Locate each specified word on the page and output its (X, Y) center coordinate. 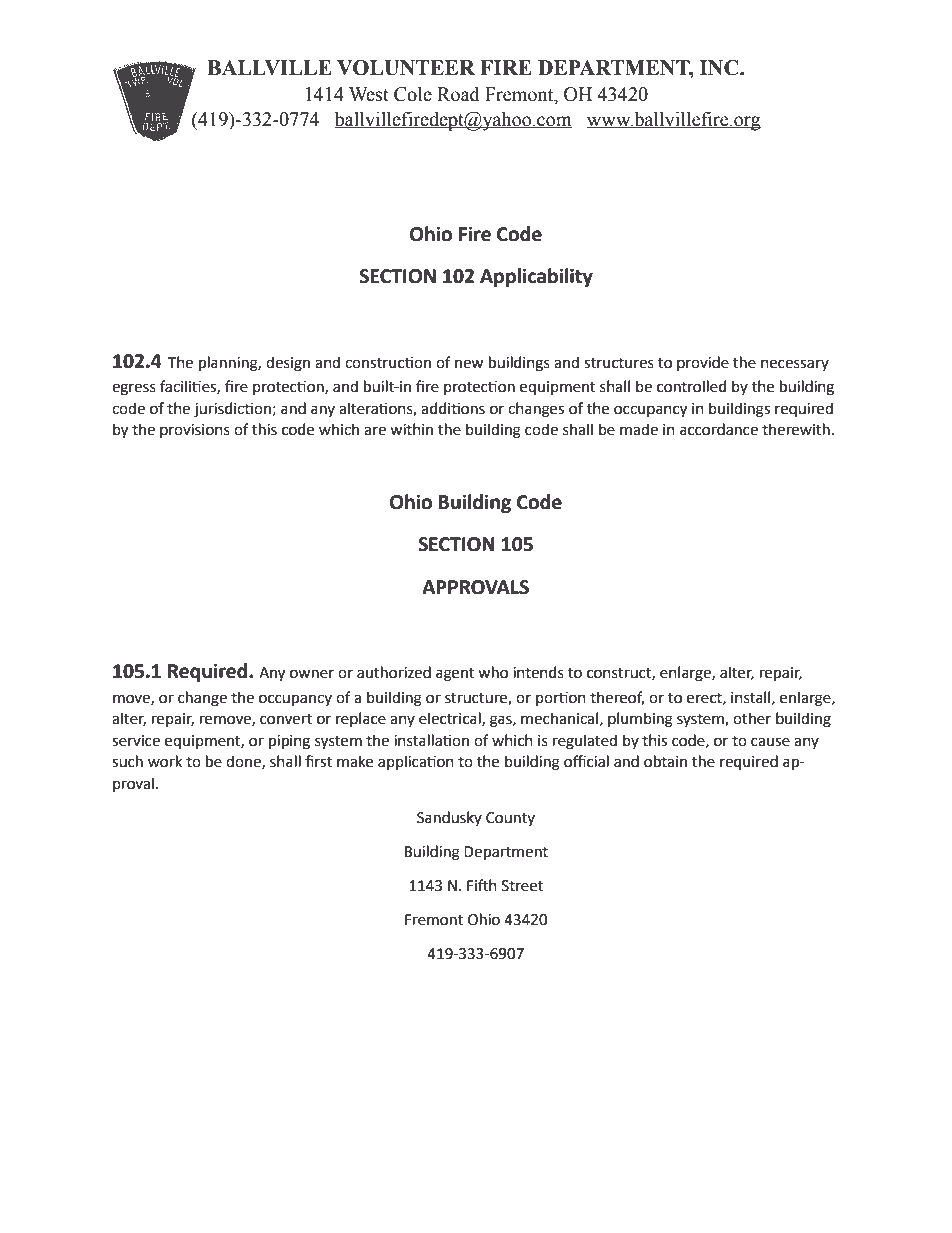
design (288, 364)
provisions (195, 431)
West (369, 94)
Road (458, 94)
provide (703, 363)
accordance (719, 429)
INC (720, 68)
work (165, 761)
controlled (691, 386)
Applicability (536, 277)
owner (312, 674)
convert (286, 719)
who (493, 672)
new (469, 364)
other (752, 718)
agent (455, 675)
